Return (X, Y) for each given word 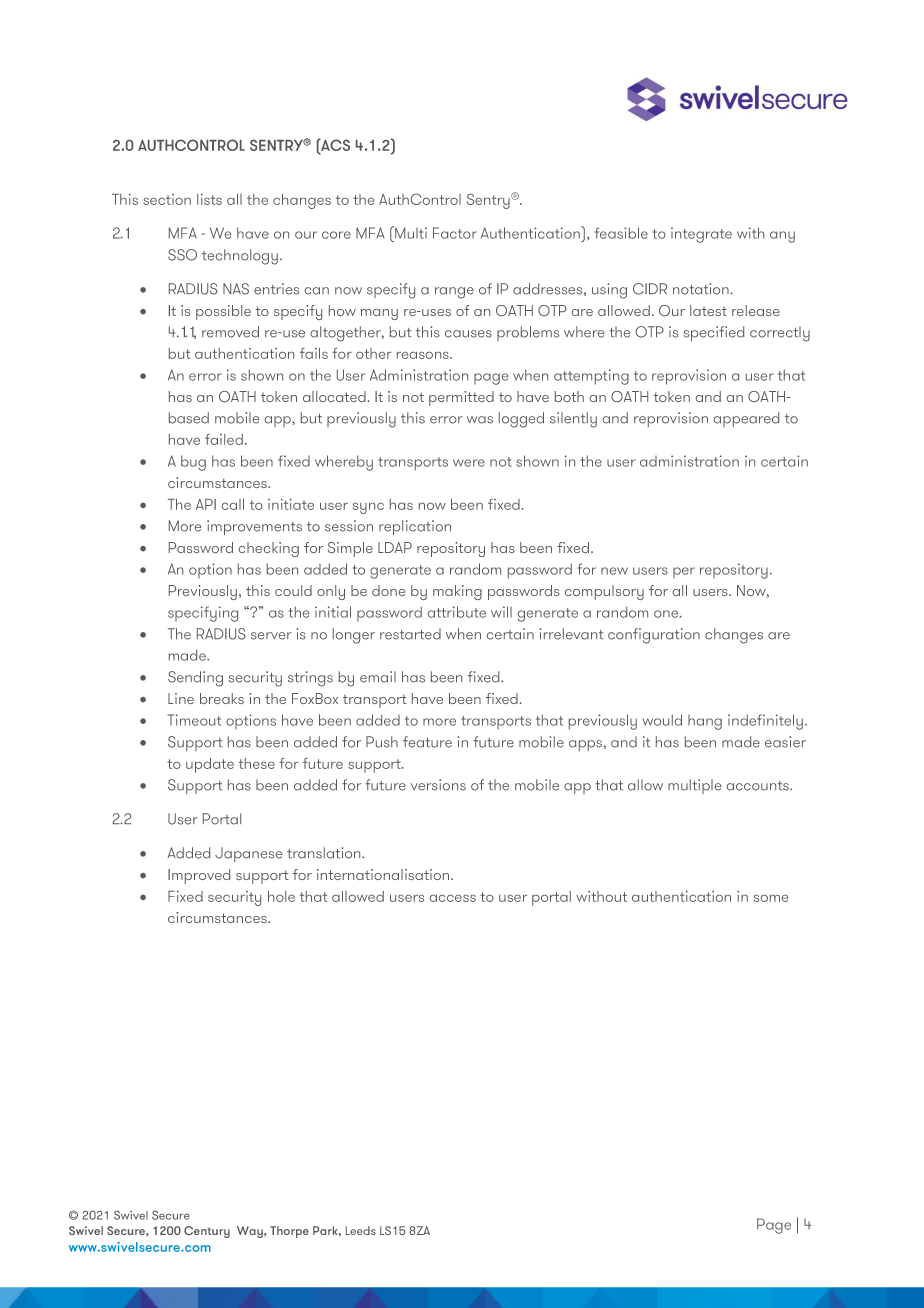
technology (240, 257)
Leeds (361, 1230)
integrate (701, 235)
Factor (455, 233)
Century (207, 1232)
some (771, 898)
